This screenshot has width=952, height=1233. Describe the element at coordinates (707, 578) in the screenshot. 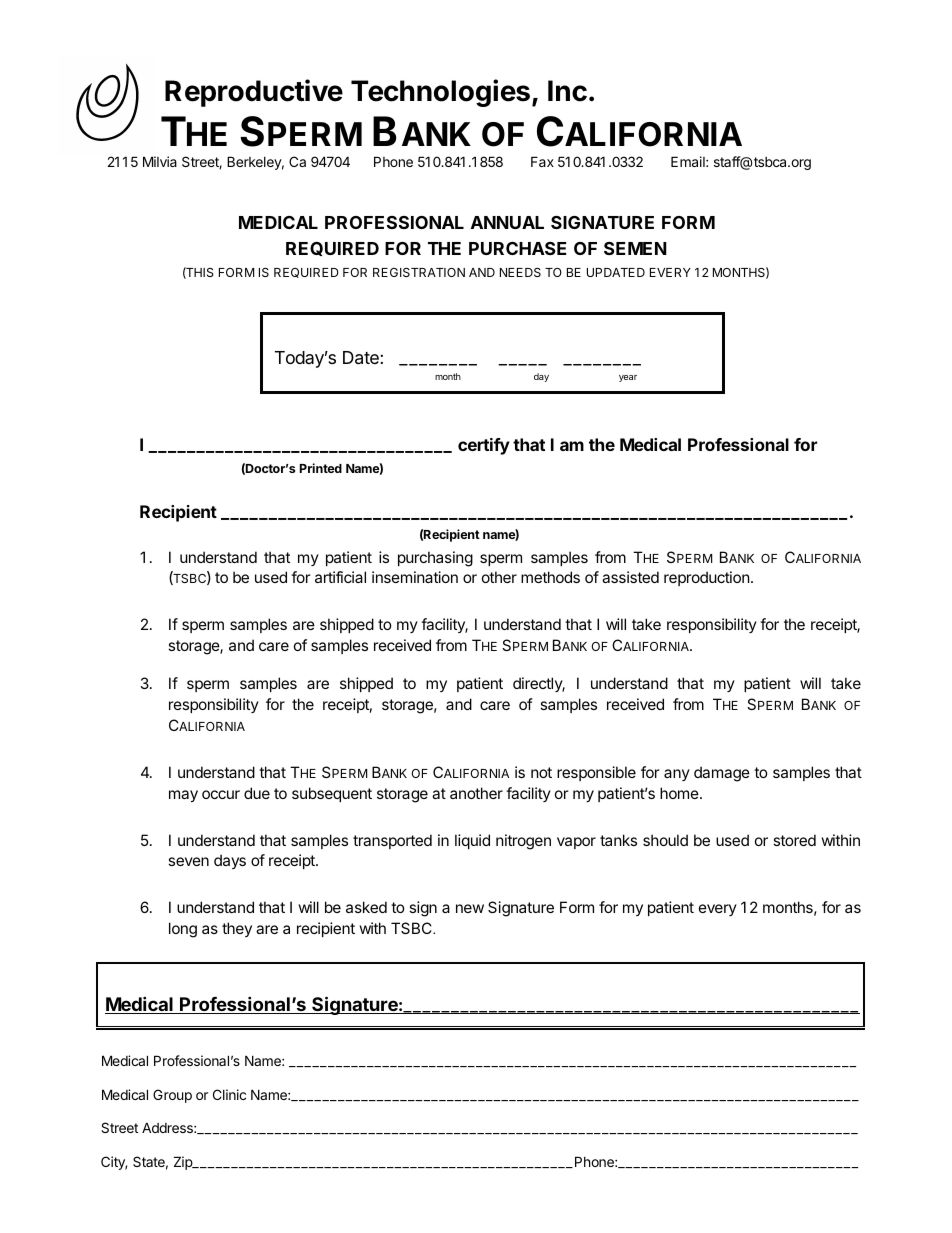

I see `reproduction` at that location.
